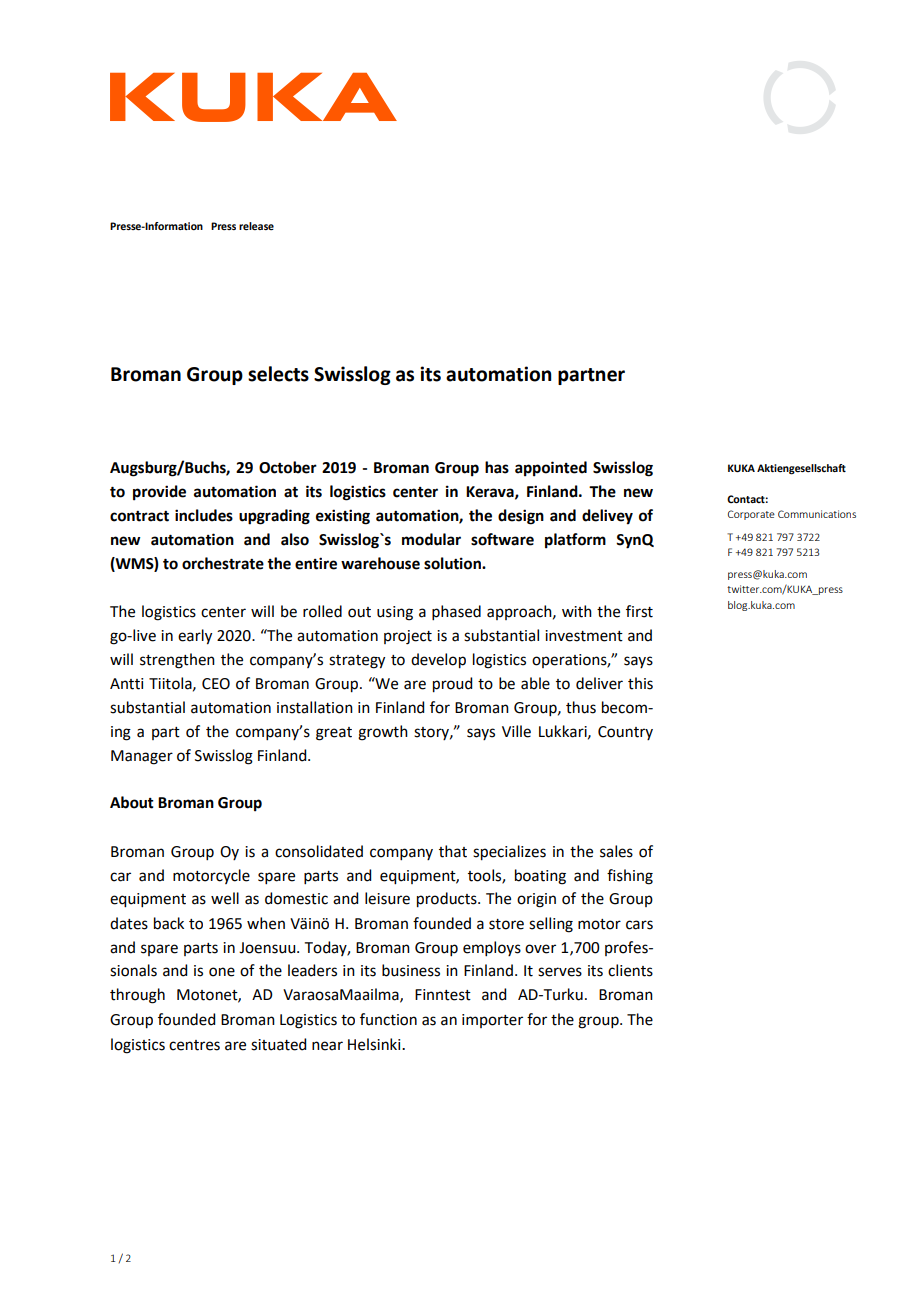 The image size is (924, 1308). What do you see at coordinates (278, 374) in the image?
I see `selects` at bounding box center [278, 374].
